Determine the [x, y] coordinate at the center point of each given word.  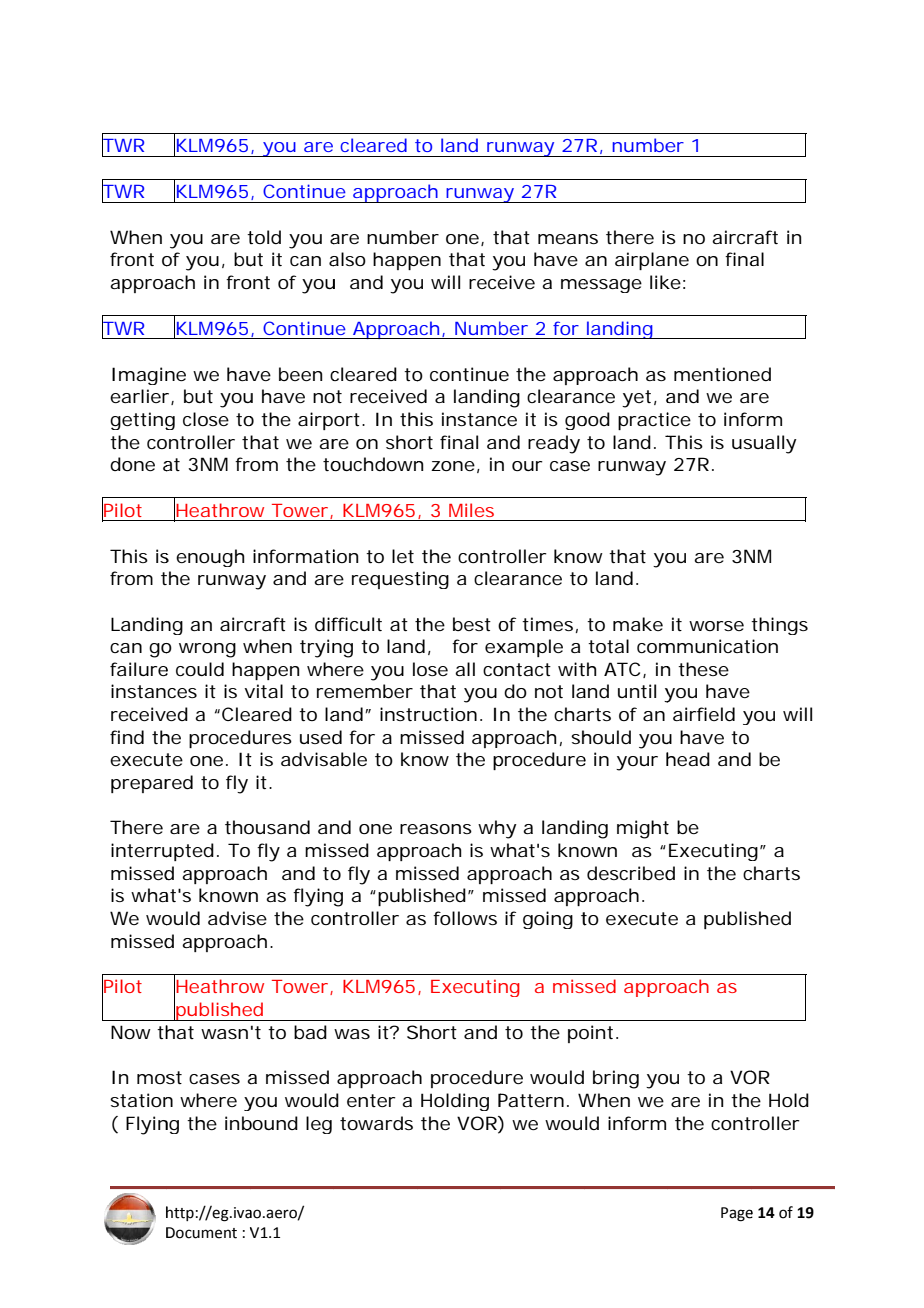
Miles [471, 510]
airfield [704, 714]
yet [636, 399]
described [631, 873]
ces [182, 693]
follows [465, 918]
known [228, 895]
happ [395, 261]
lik [660, 282]
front [132, 259]
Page [737, 1214]
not [549, 691]
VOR [477, 1123]
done [132, 464]
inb [239, 1123]
